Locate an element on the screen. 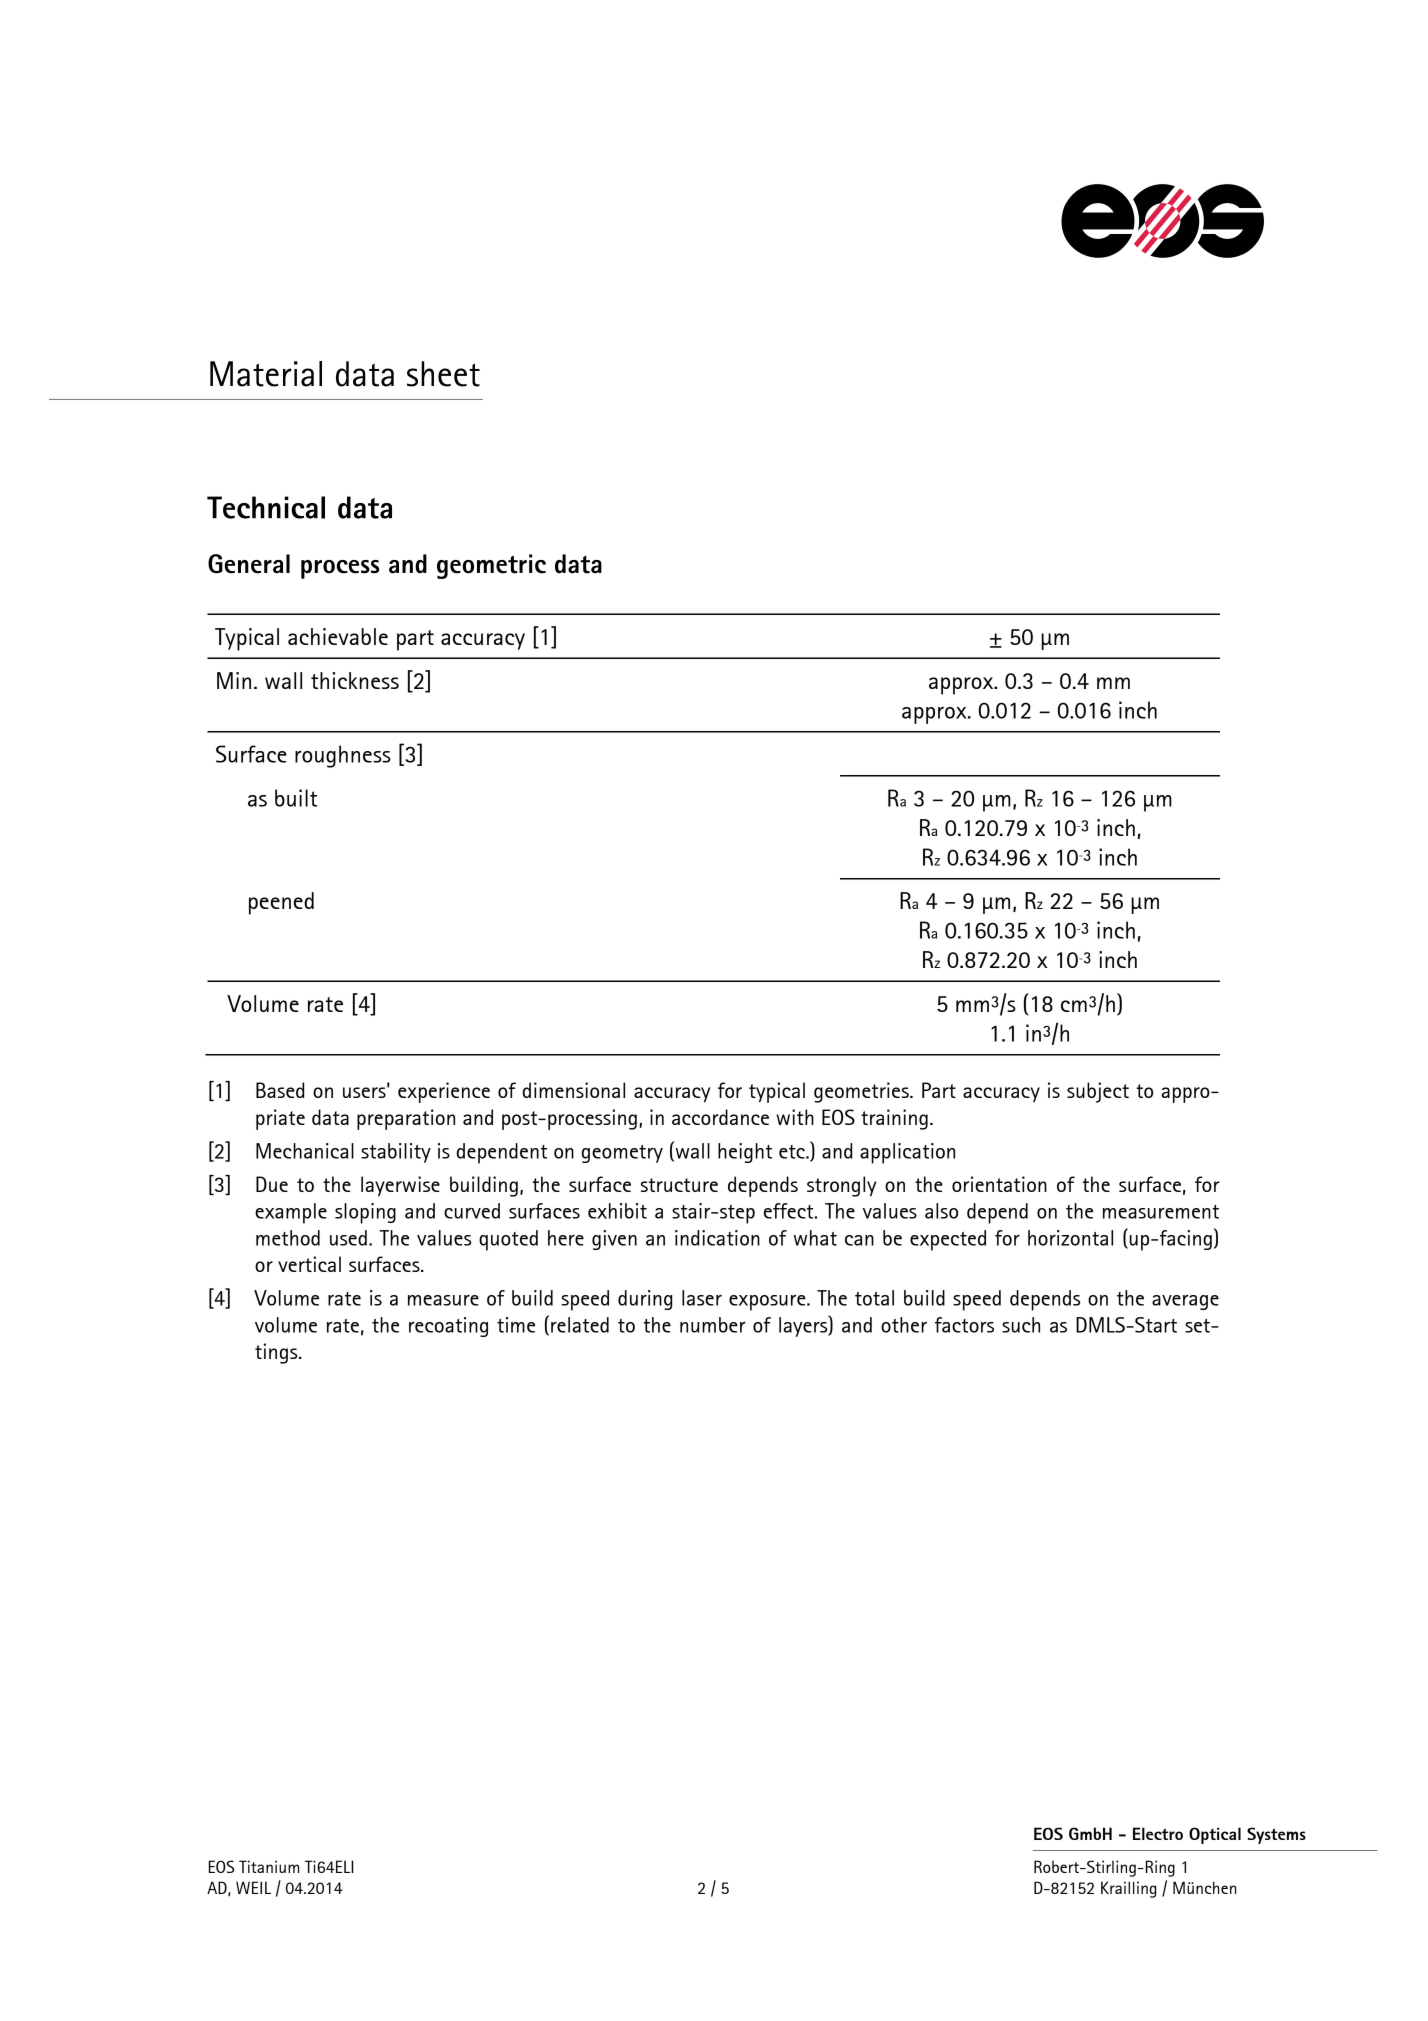 Image resolution: width=1428 pixels, height=2021 pixels. sheet is located at coordinates (443, 374).
